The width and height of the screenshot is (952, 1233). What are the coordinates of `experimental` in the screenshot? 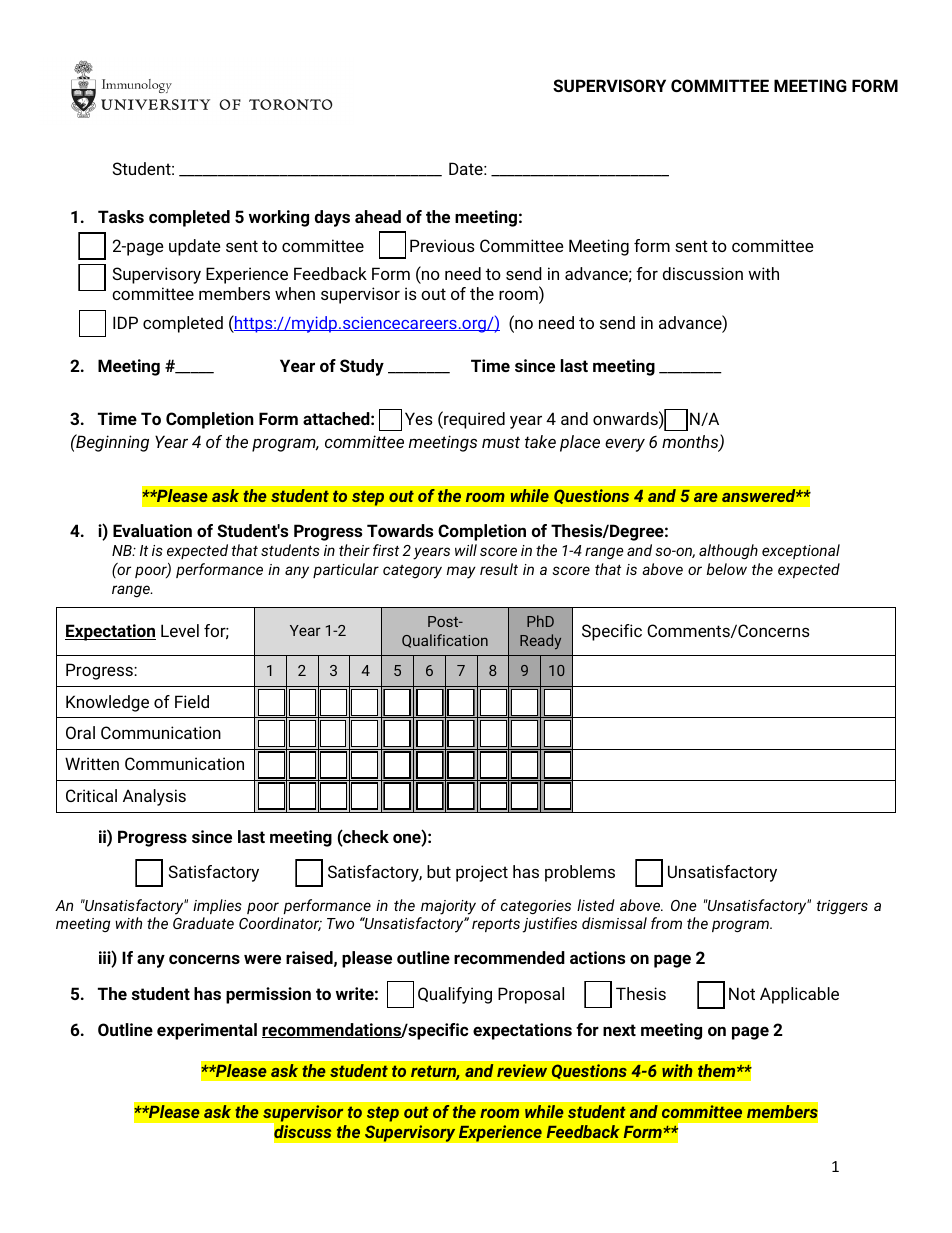 It's located at (207, 1031).
